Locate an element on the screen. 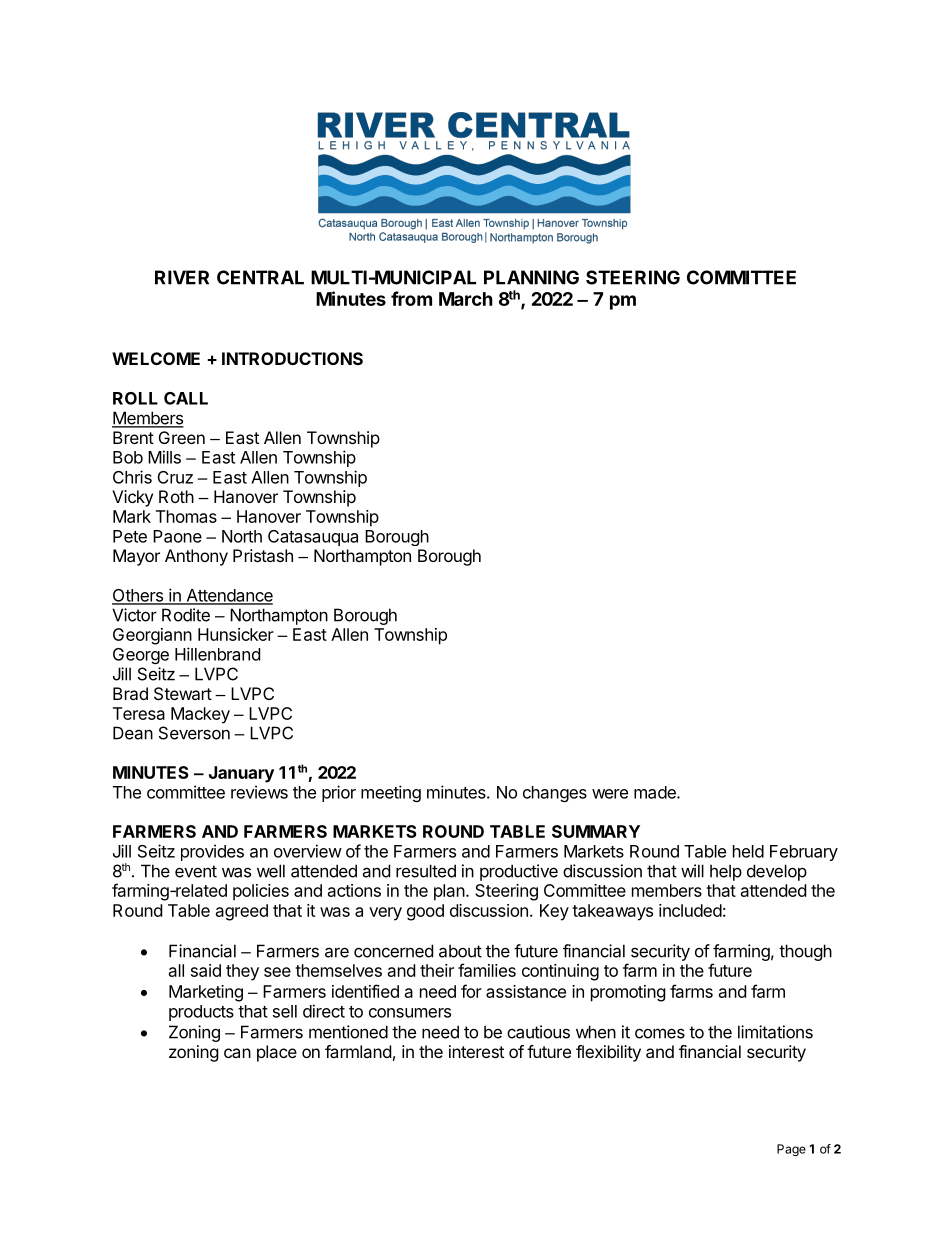 This screenshot has height=1233, width=952. resulted is located at coordinates (426, 871).
